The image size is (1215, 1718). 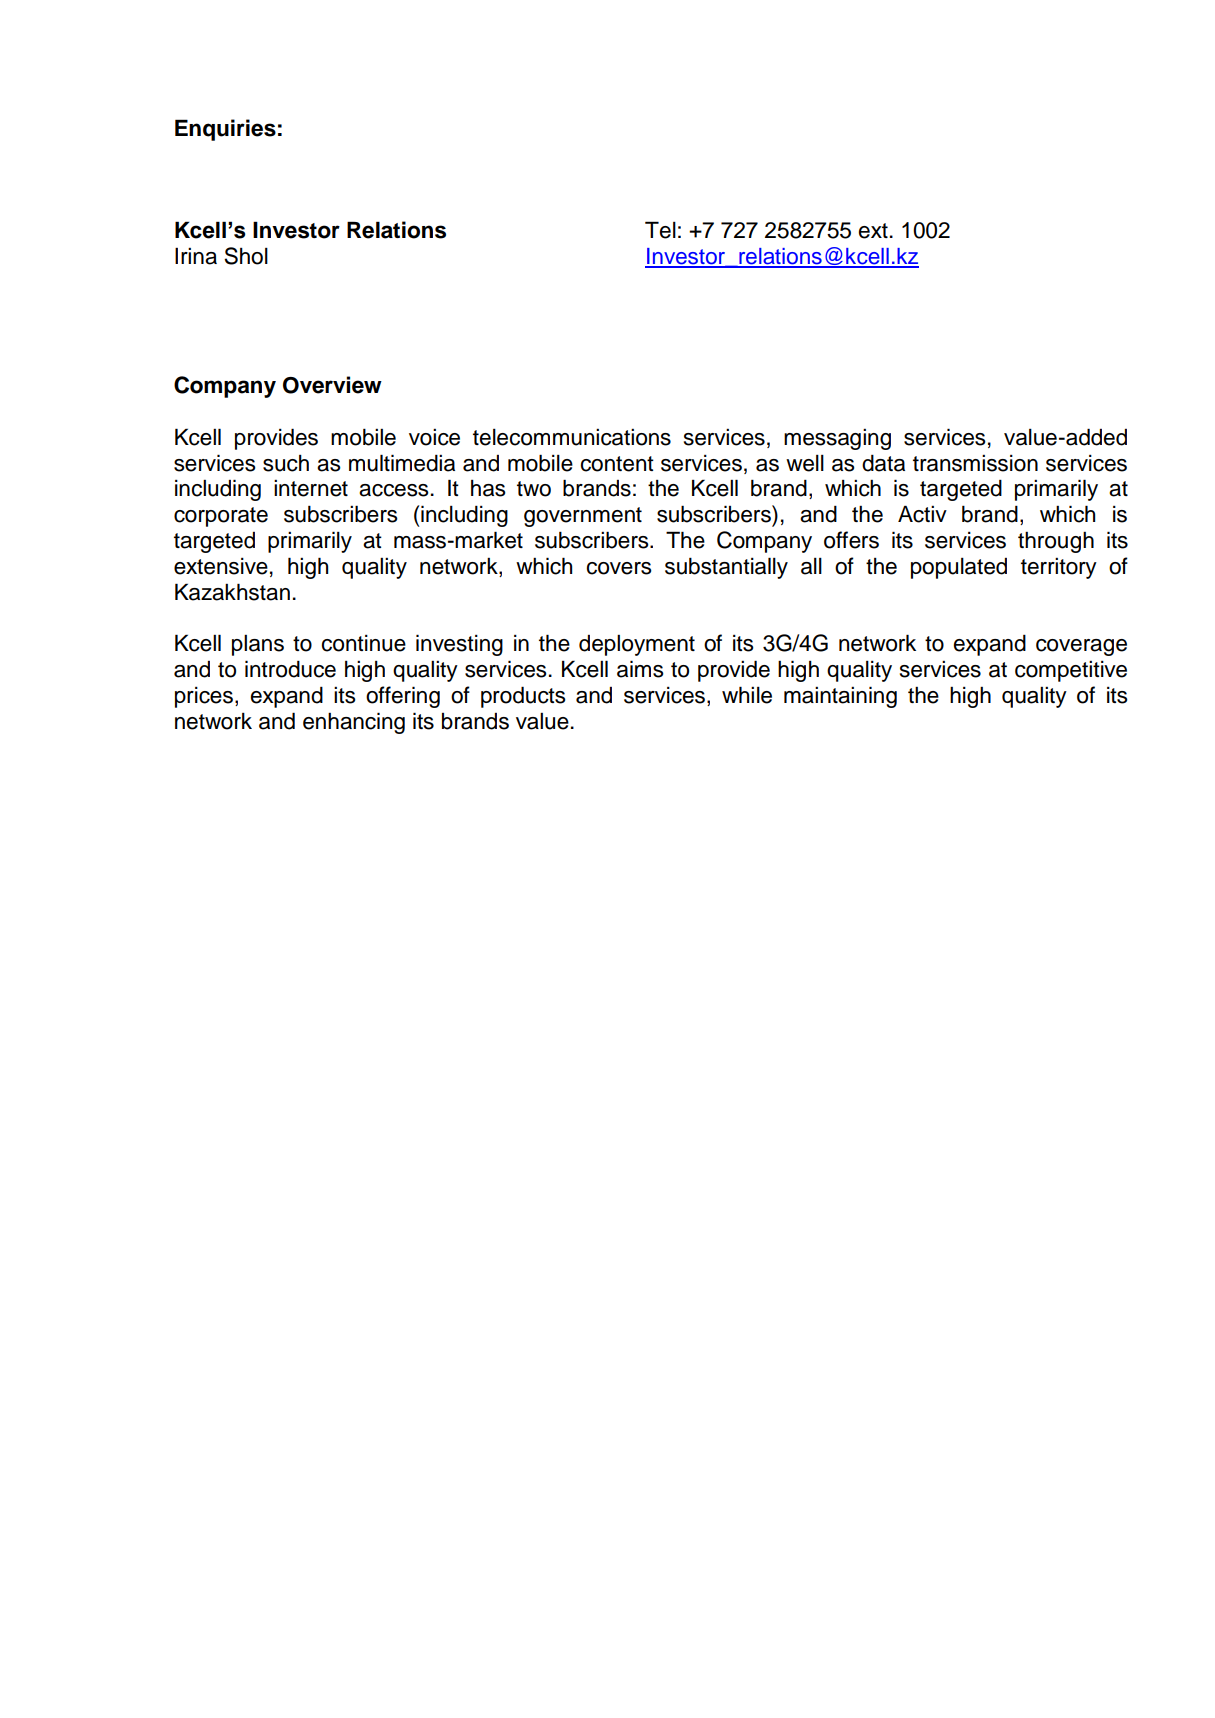 What do you see at coordinates (959, 568) in the screenshot?
I see `populated` at bounding box center [959, 568].
